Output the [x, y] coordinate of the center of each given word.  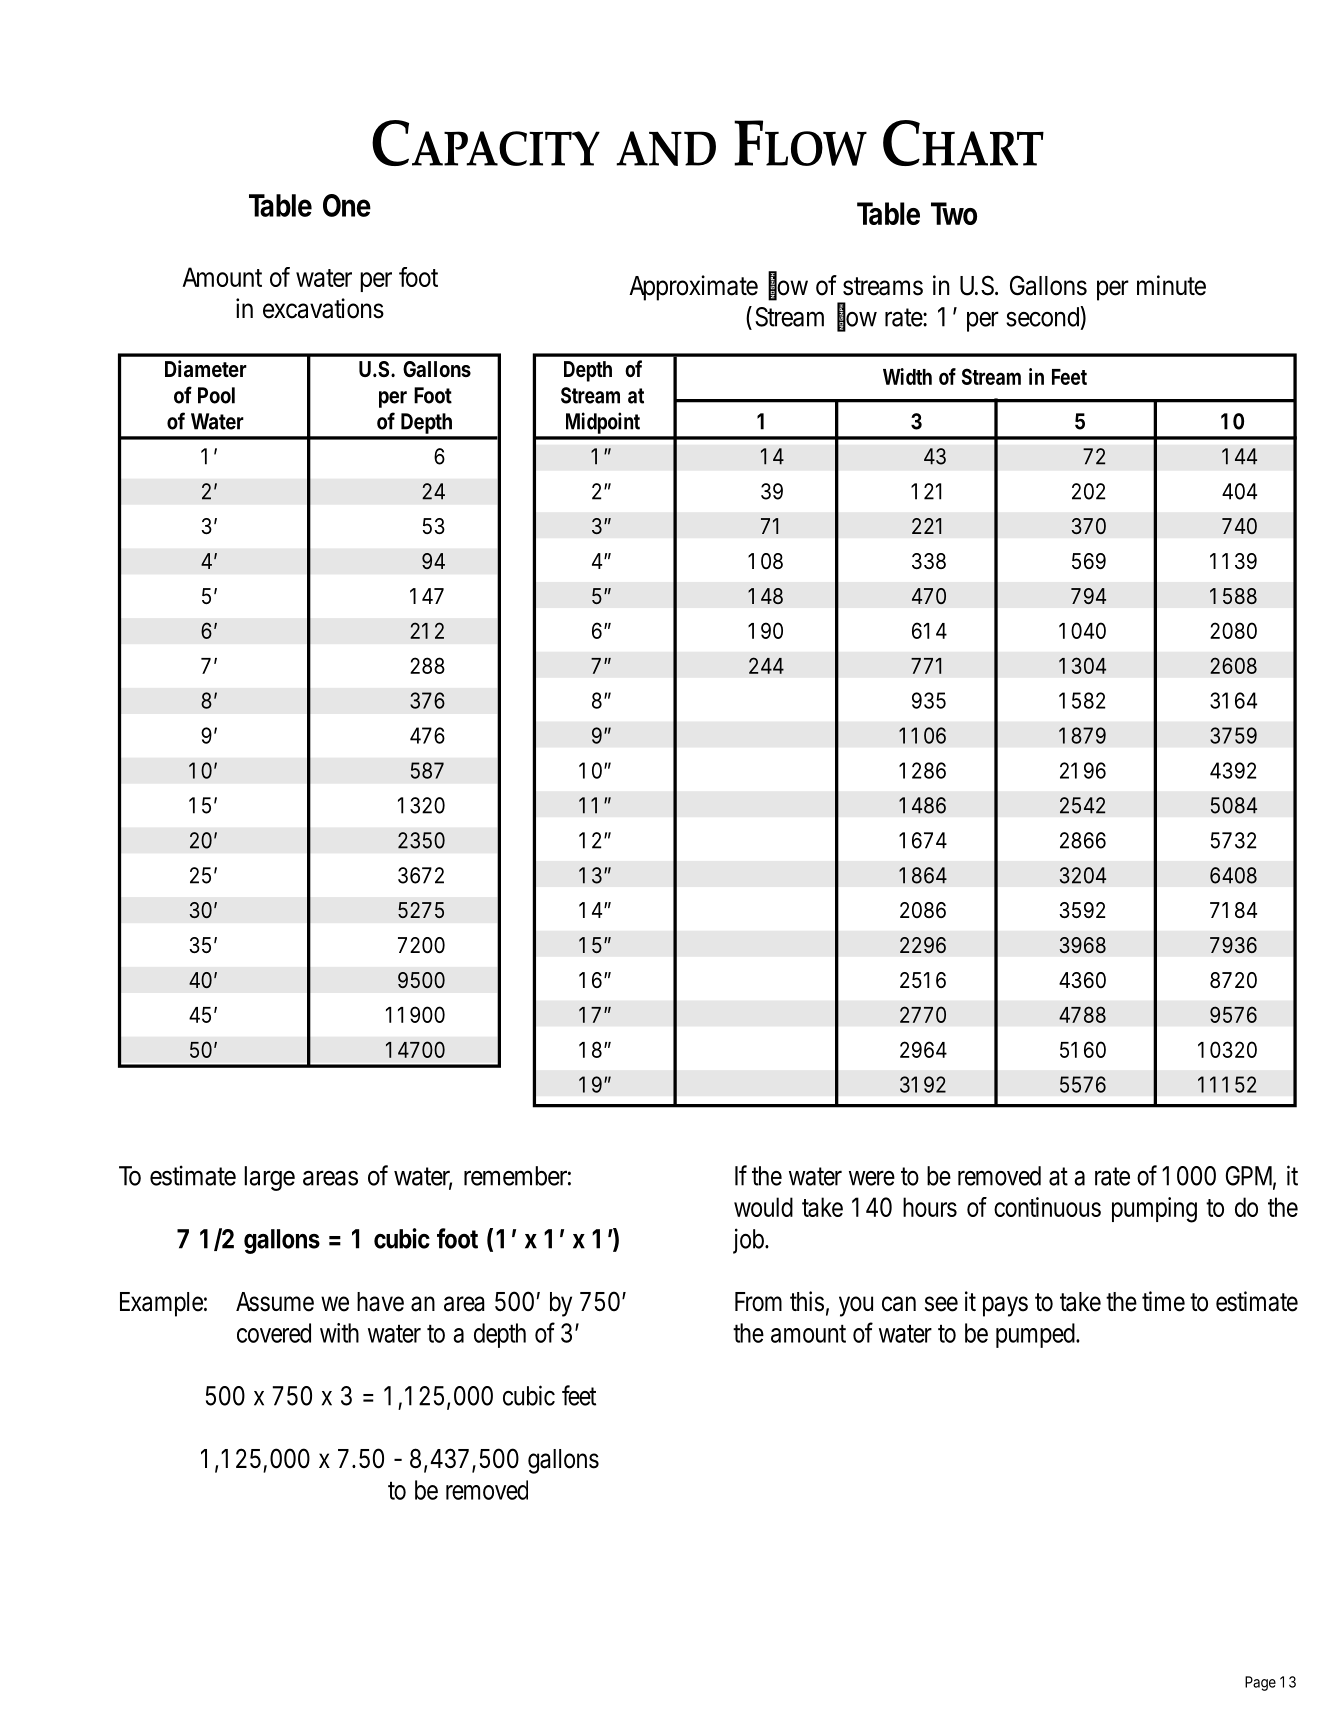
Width [907, 376]
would [763, 1207]
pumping [1154, 1210]
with [339, 1333]
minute [1171, 285]
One [347, 205]
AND [666, 148]
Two [954, 213]
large [269, 1178]
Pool [216, 395]
